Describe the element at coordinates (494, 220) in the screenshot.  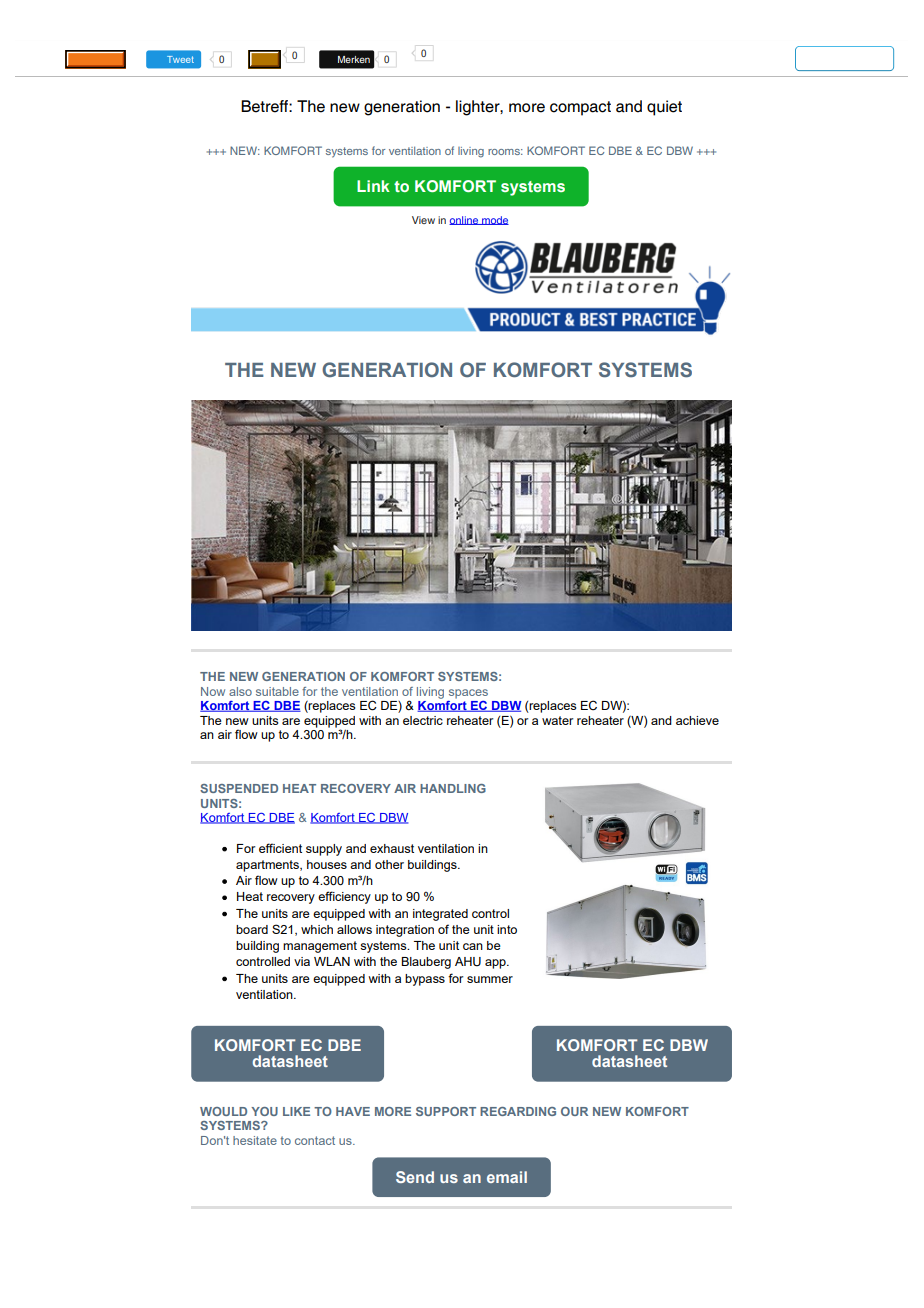
I see `mode` at that location.
